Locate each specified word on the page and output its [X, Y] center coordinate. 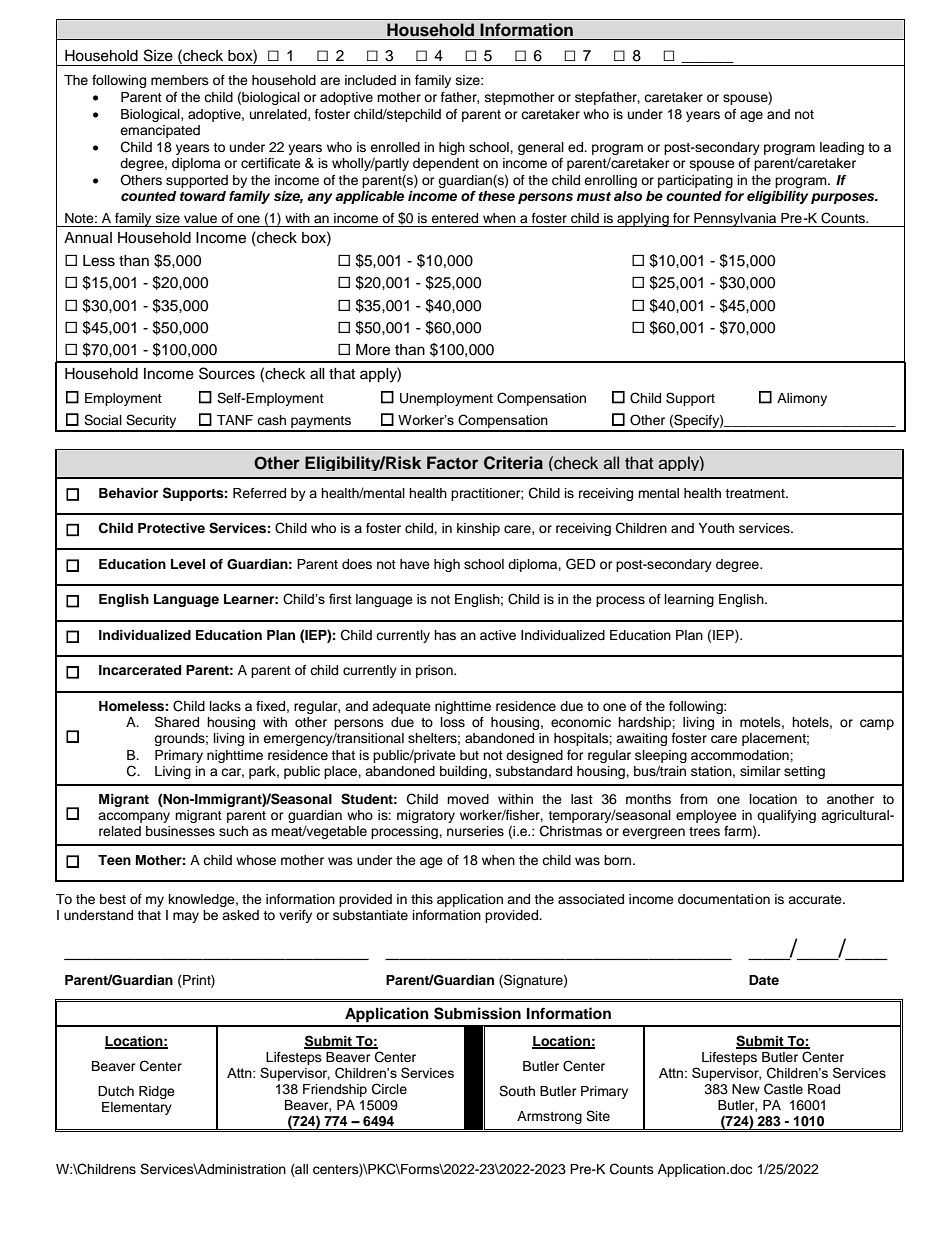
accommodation [741, 755]
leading [842, 148]
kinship [478, 529]
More [373, 350]
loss [453, 722]
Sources [227, 373]
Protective [171, 528]
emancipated [160, 131]
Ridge [157, 1092]
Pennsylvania [735, 220]
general [541, 148]
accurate [816, 899]
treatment [756, 493]
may [186, 917]
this [422, 899]
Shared [177, 722]
